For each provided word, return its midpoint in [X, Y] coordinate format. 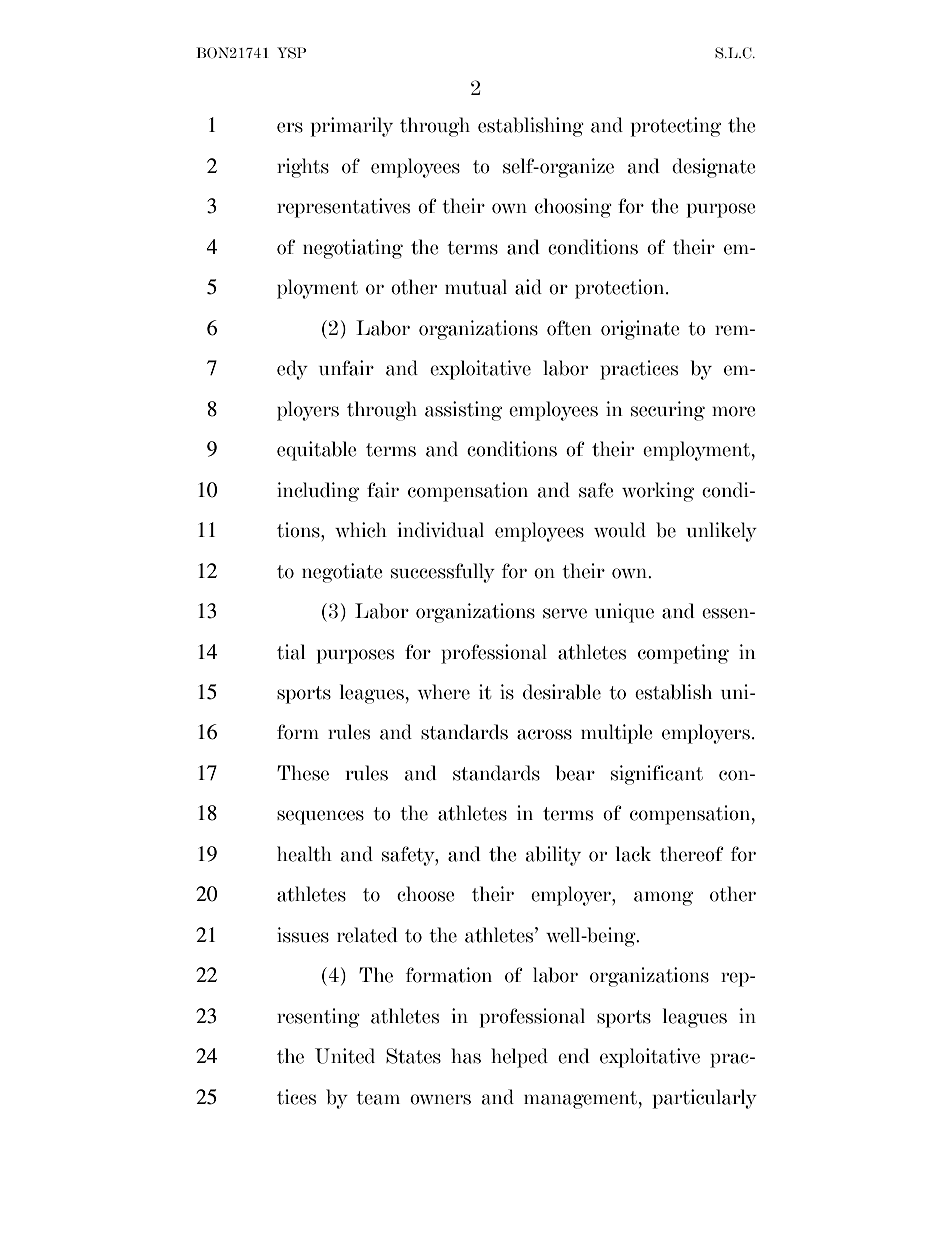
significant [657, 775]
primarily [352, 127]
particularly [705, 1099]
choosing [573, 208]
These [303, 773]
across [544, 734]
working [658, 492]
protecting [676, 127]
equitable [317, 451]
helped [519, 1058]
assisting [463, 411]
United [345, 1056]
